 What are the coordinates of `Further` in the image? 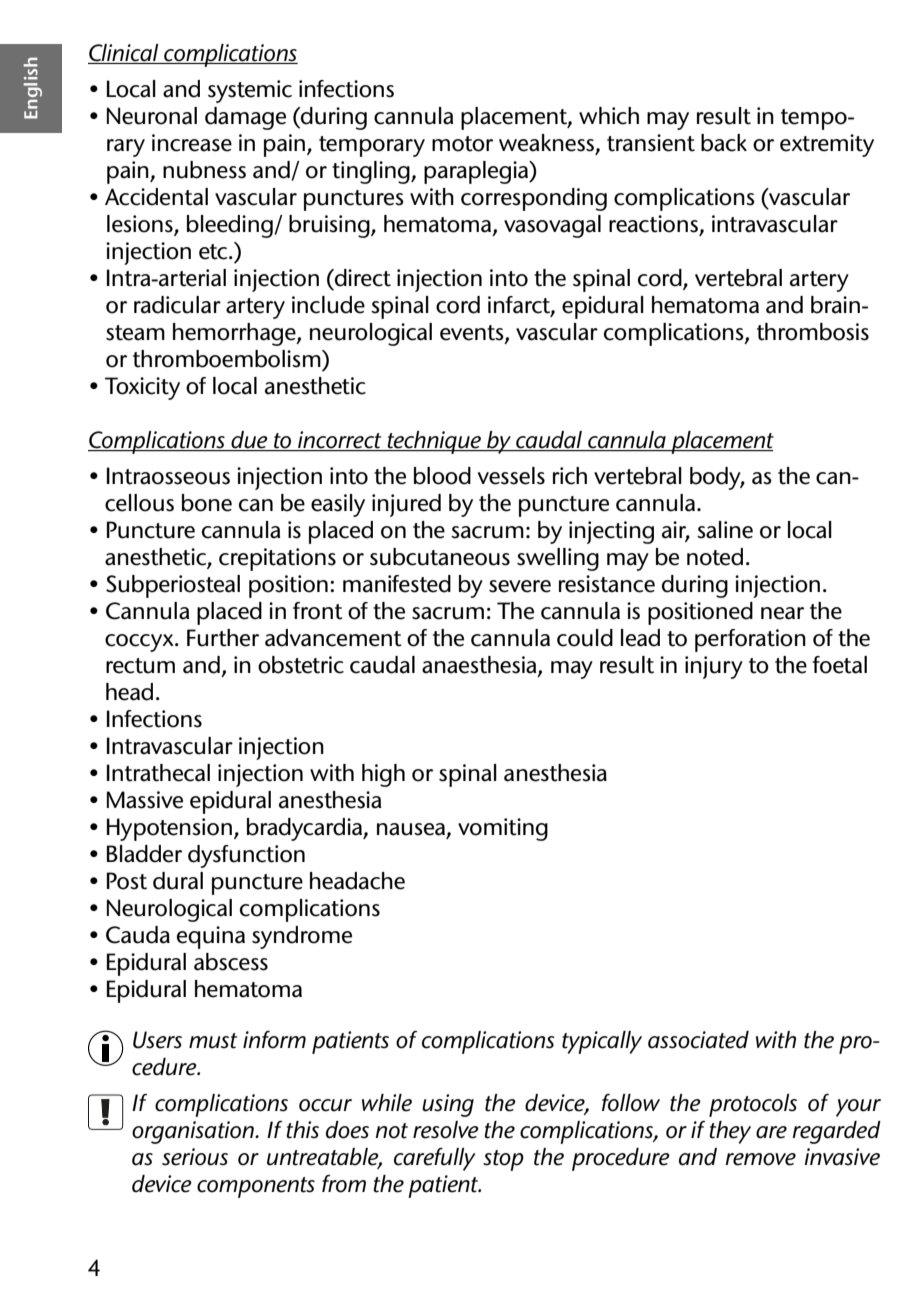 It's located at (223, 638).
